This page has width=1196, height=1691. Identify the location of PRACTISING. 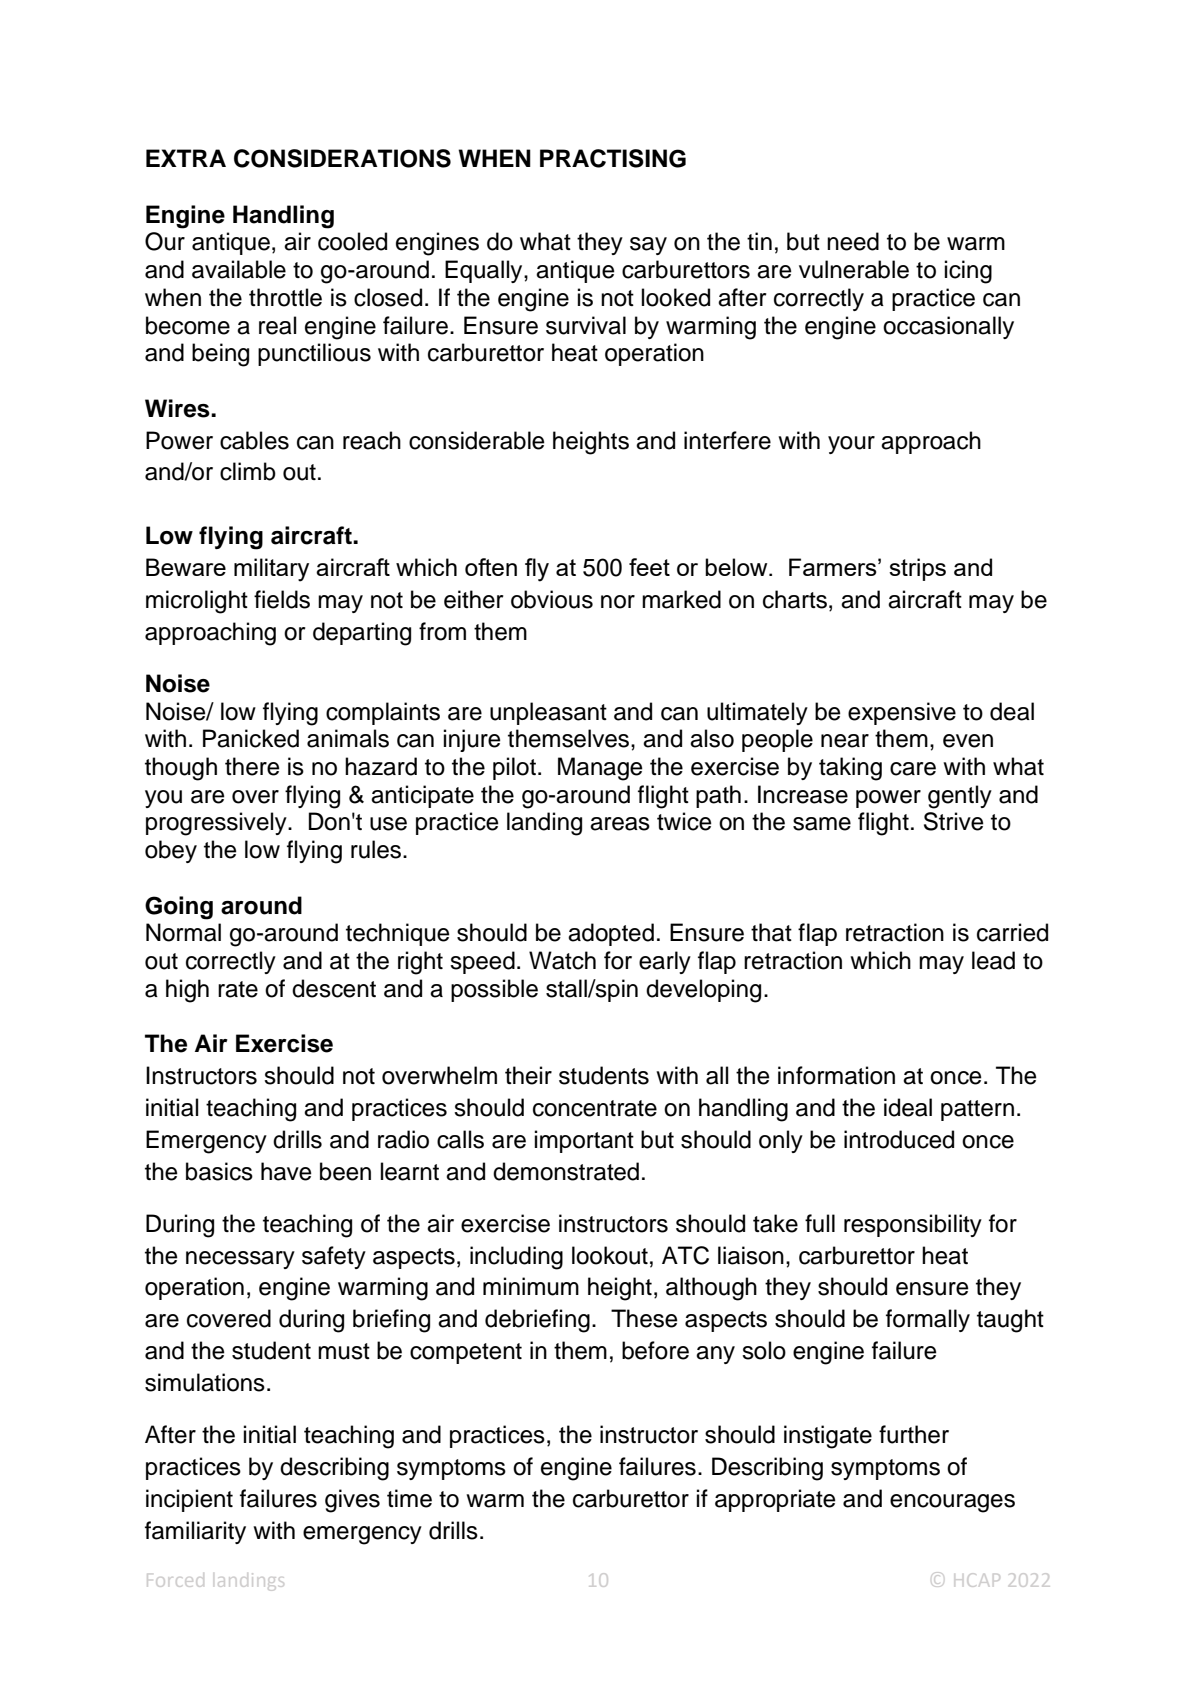
(613, 158).
